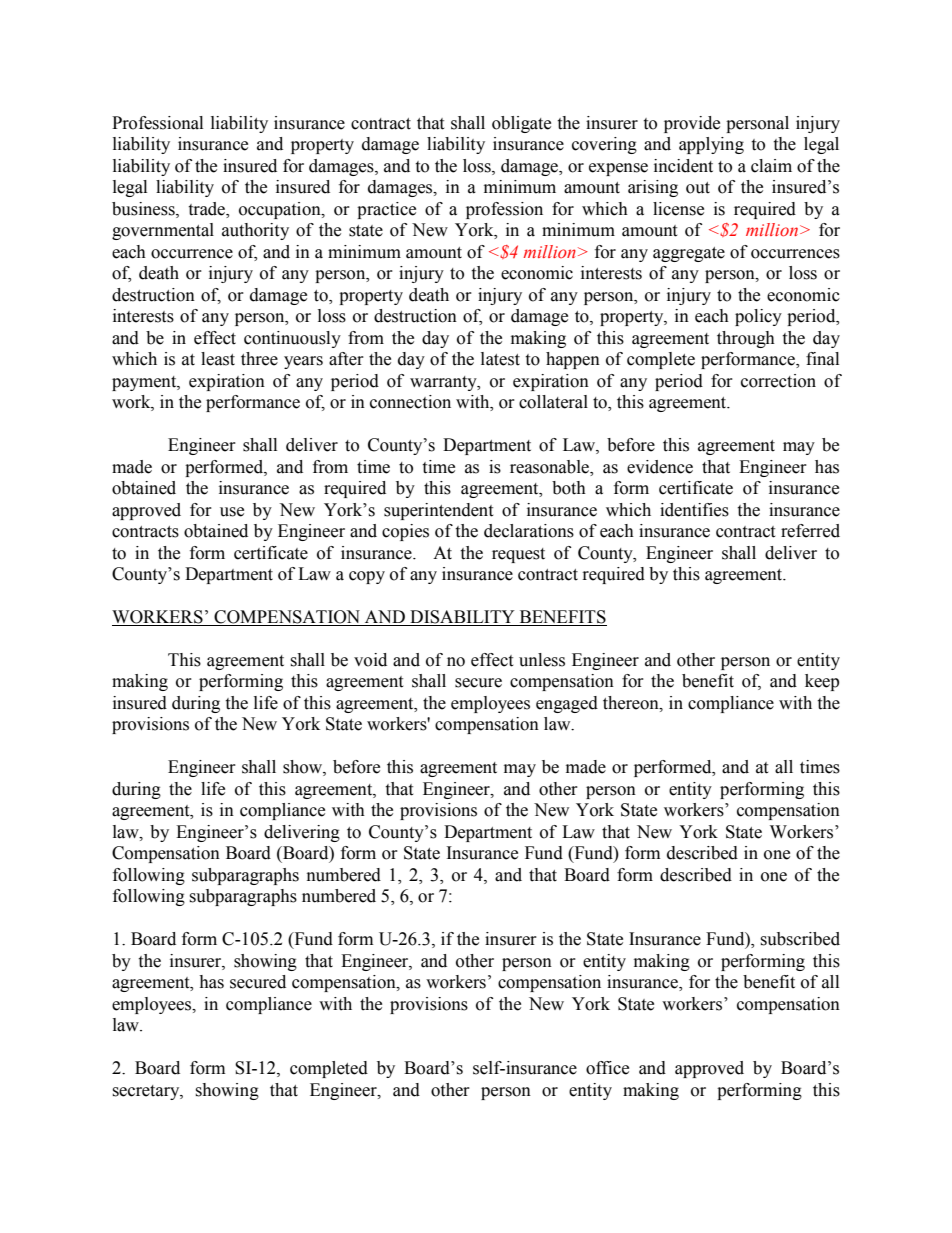  What do you see at coordinates (567, 704) in the screenshot?
I see `engaged` at bounding box center [567, 704].
